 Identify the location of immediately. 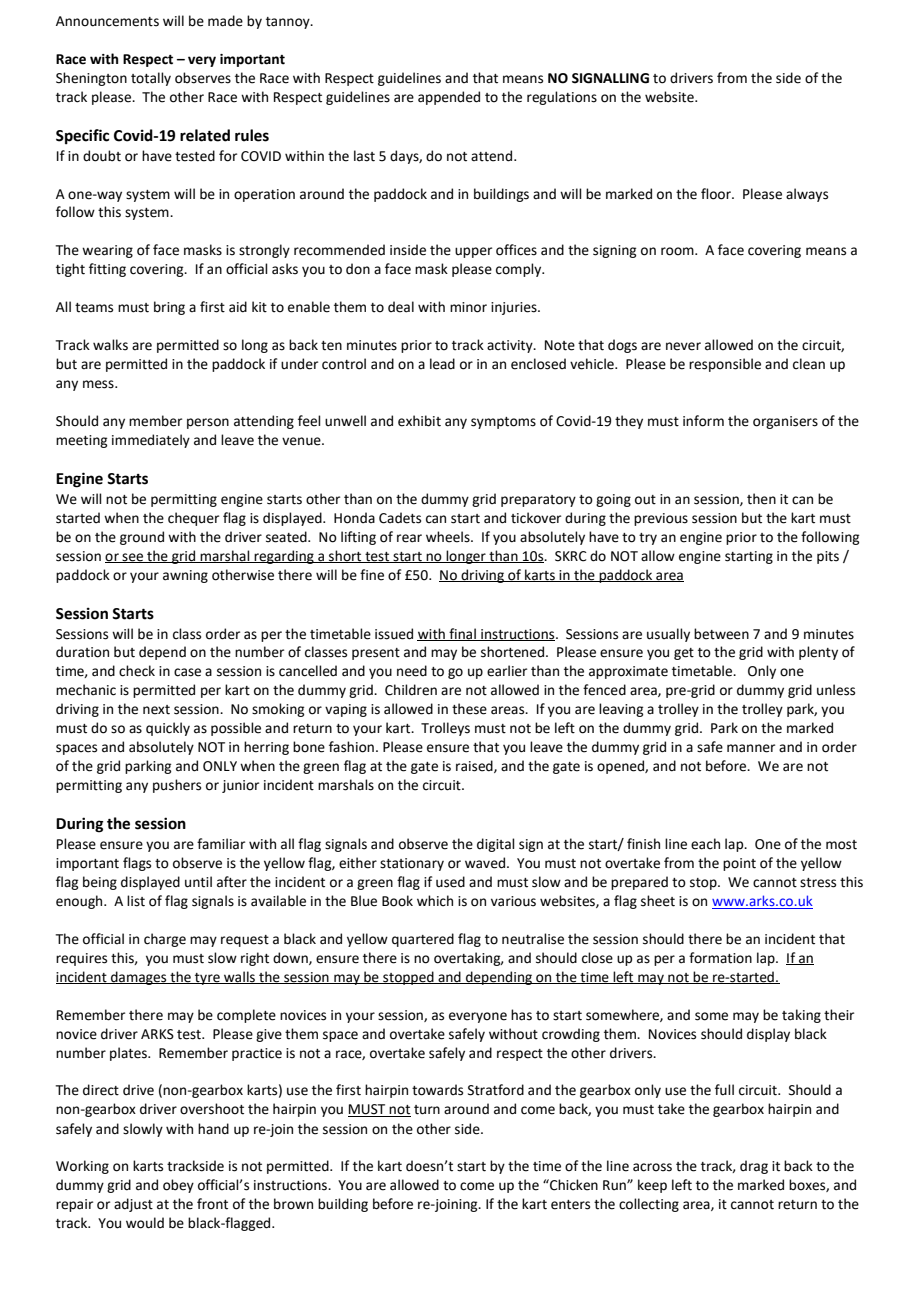
(151, 441).
